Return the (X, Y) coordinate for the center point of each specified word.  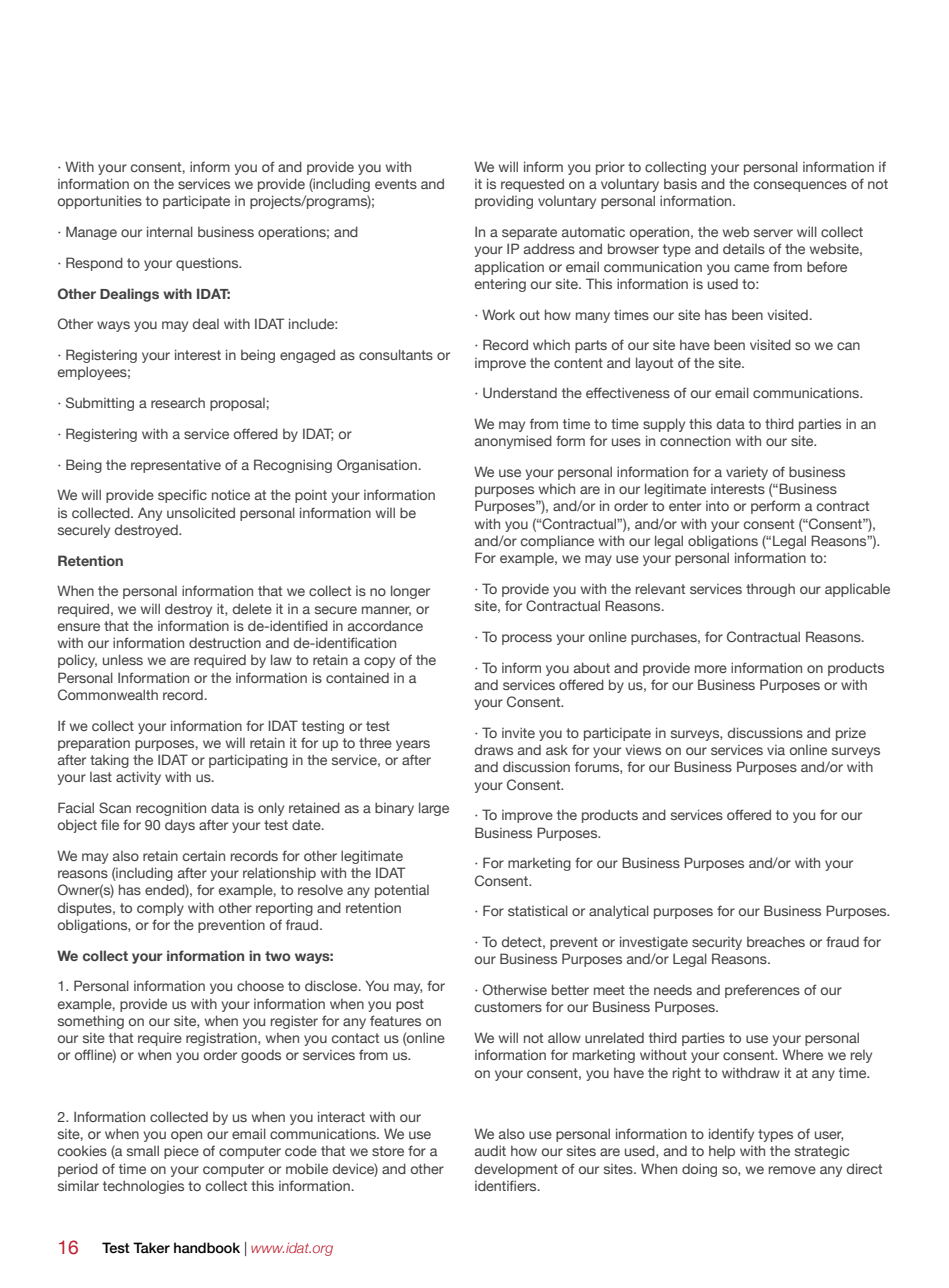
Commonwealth (108, 694)
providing (504, 202)
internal (170, 231)
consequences (800, 186)
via (776, 750)
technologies (143, 1187)
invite (518, 732)
